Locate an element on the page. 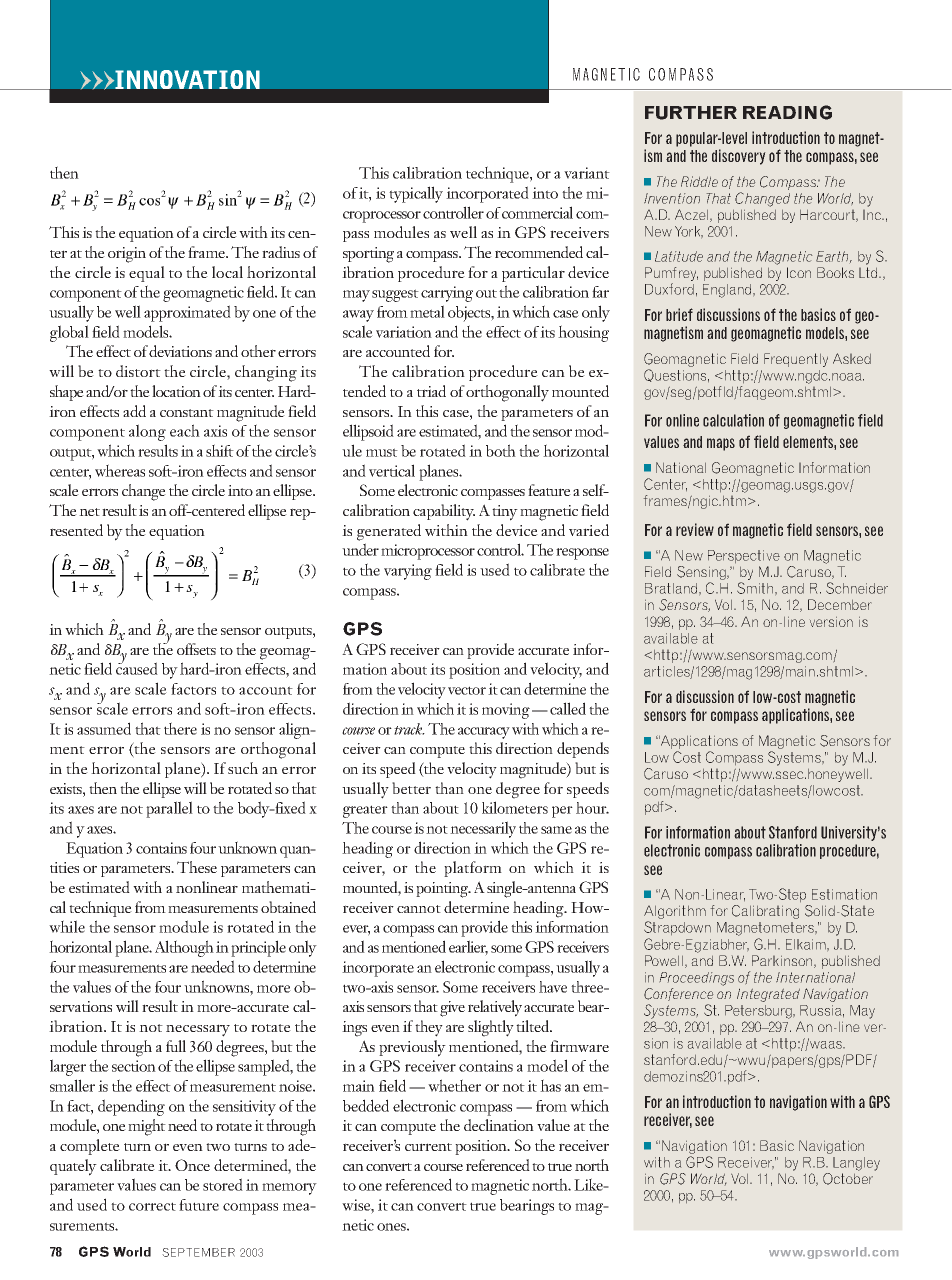  current is located at coordinates (428, 1147).
